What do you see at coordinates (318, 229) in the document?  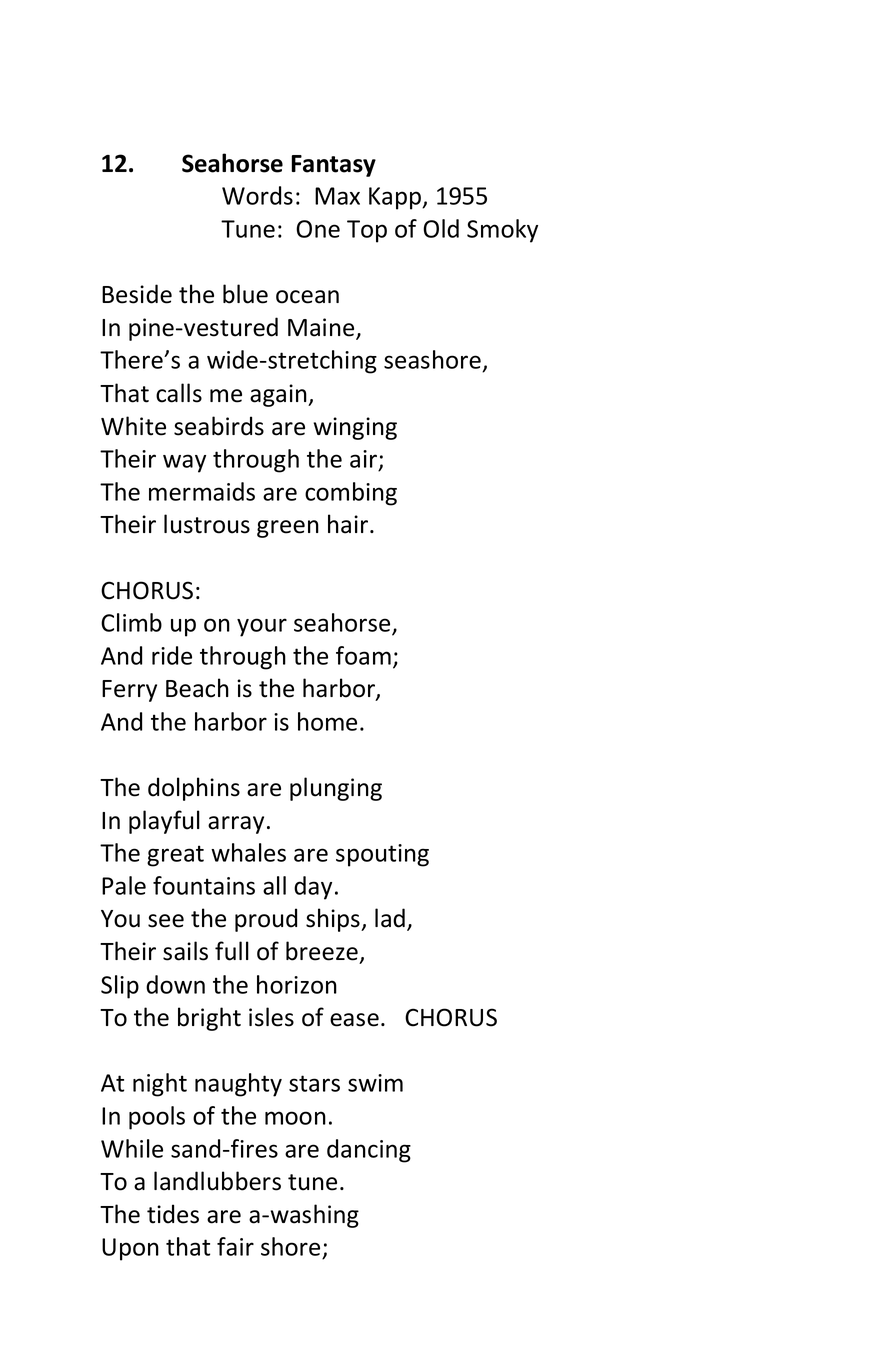 I see `One` at bounding box center [318, 229].
